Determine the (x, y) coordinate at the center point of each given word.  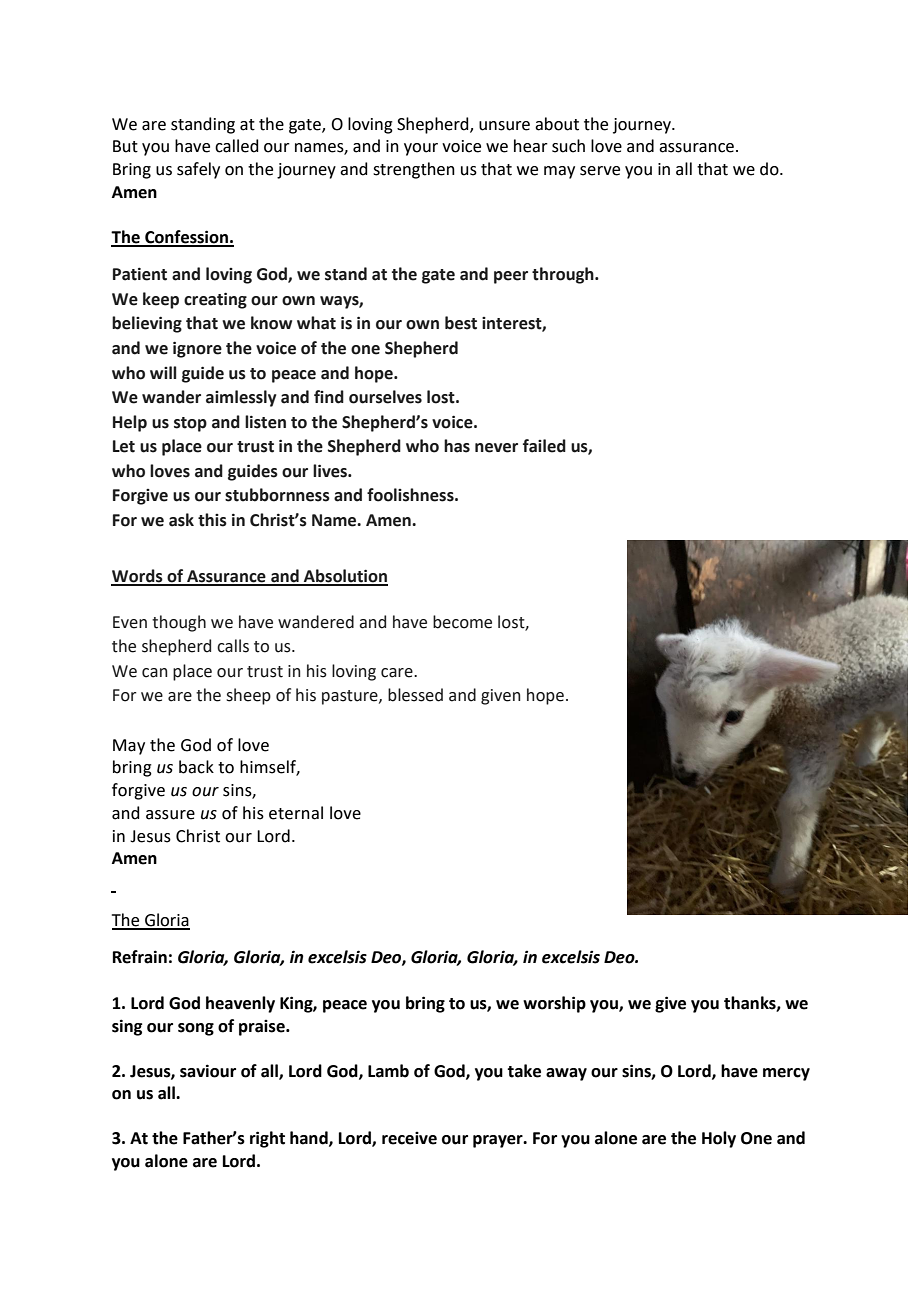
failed (544, 446)
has (457, 446)
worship (554, 1004)
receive (409, 1138)
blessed (415, 695)
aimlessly (241, 398)
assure (170, 815)
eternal (296, 813)
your (421, 149)
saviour (208, 1071)
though (179, 623)
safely (198, 170)
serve (600, 171)
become (462, 622)
